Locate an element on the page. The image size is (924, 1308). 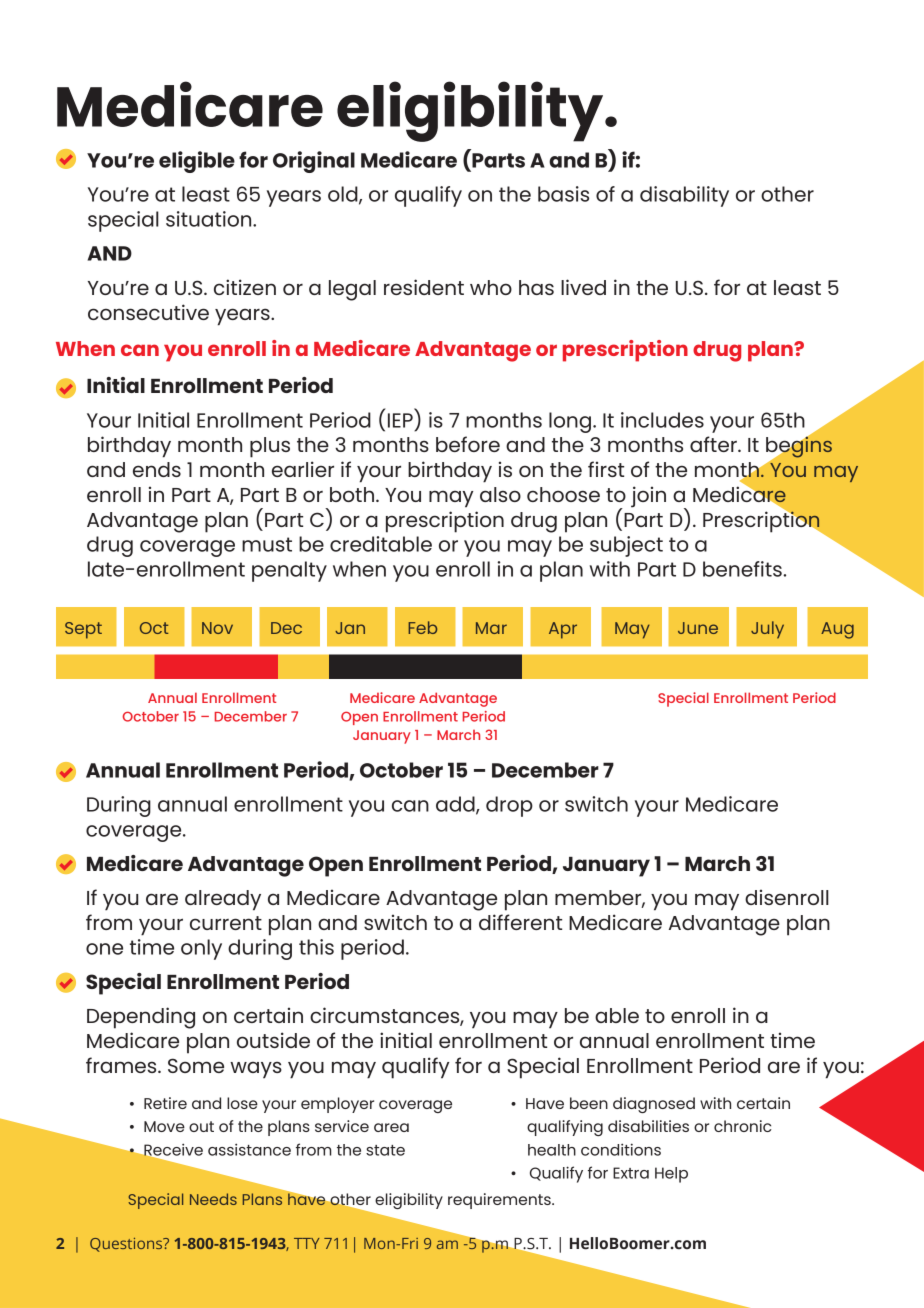
Nov is located at coordinates (217, 628).
